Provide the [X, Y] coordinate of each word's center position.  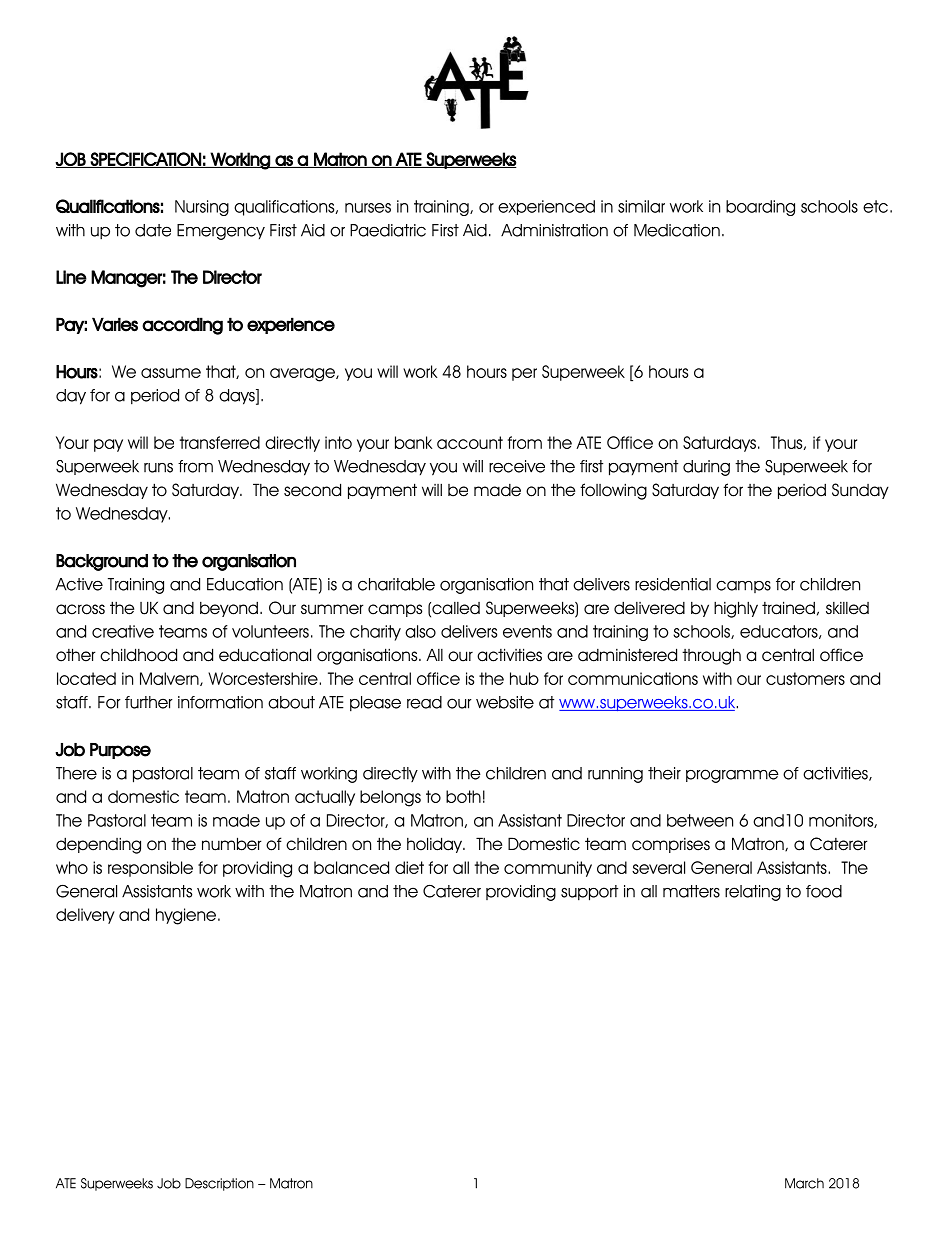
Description [219, 1184]
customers [805, 678]
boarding [760, 208]
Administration [554, 230]
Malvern [170, 679]
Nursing [202, 208]
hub [524, 678]
